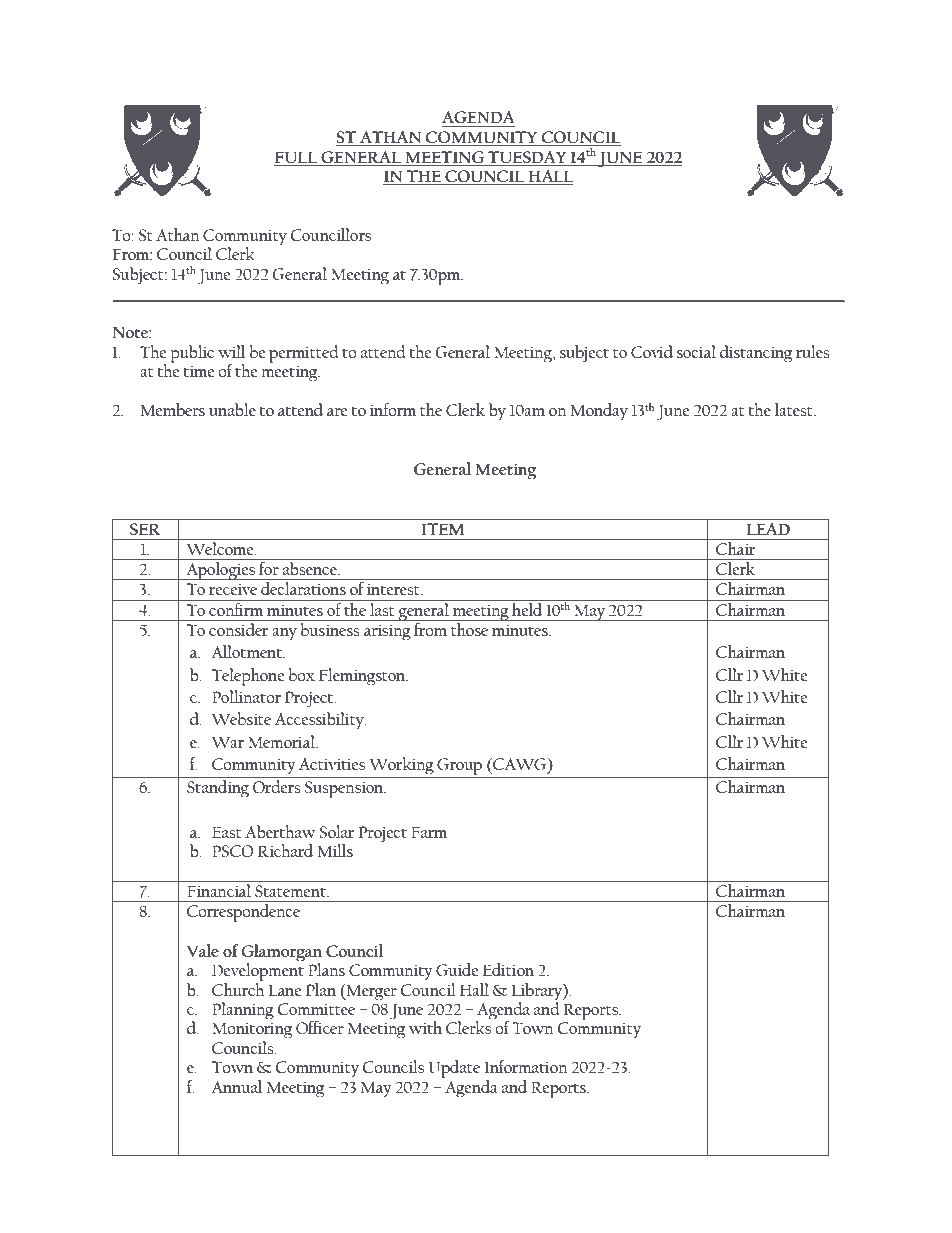 This image has height=1233, width=952. I want to click on social, so click(696, 351).
